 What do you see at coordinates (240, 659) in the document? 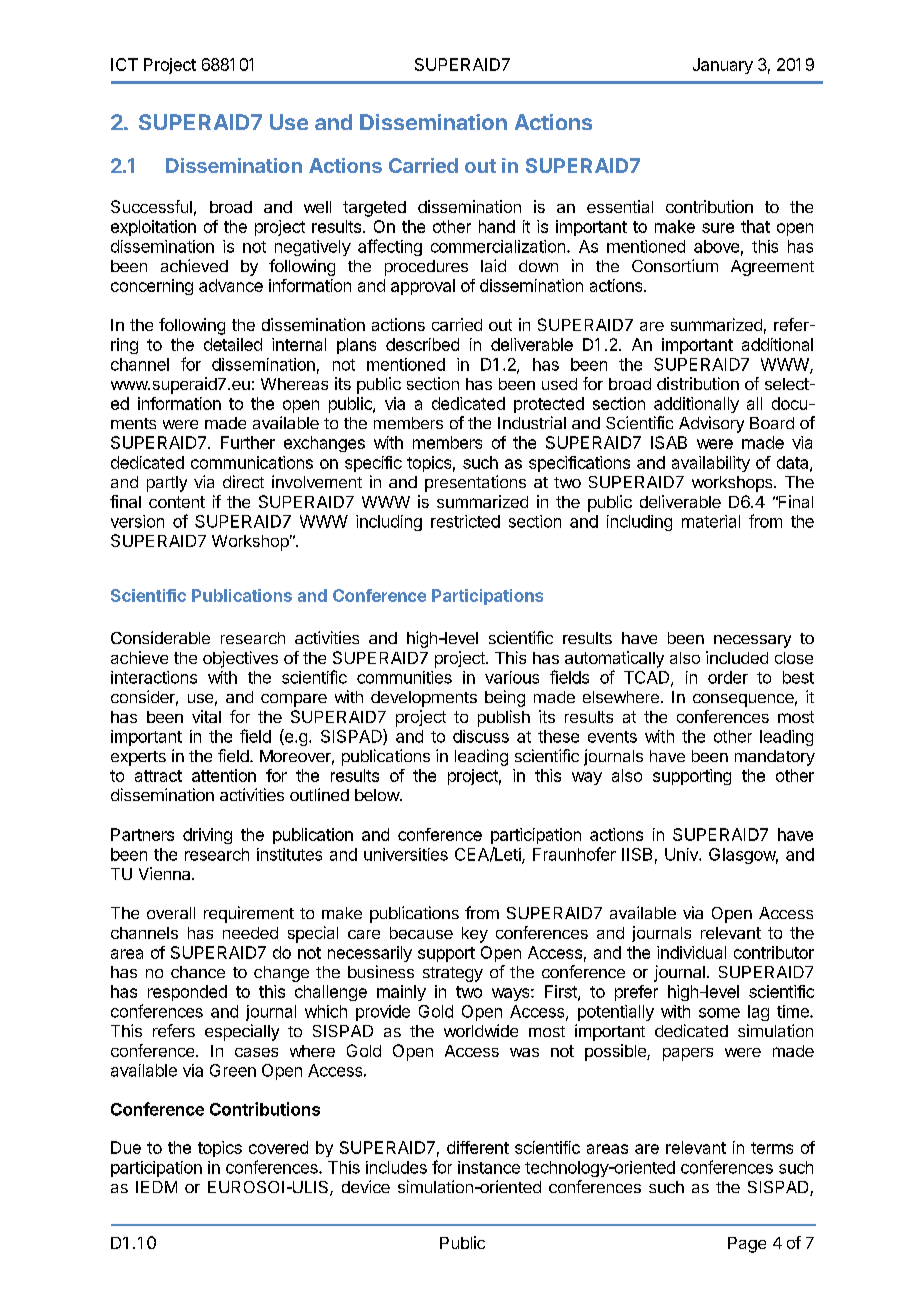
I see `objectives` at bounding box center [240, 659].
